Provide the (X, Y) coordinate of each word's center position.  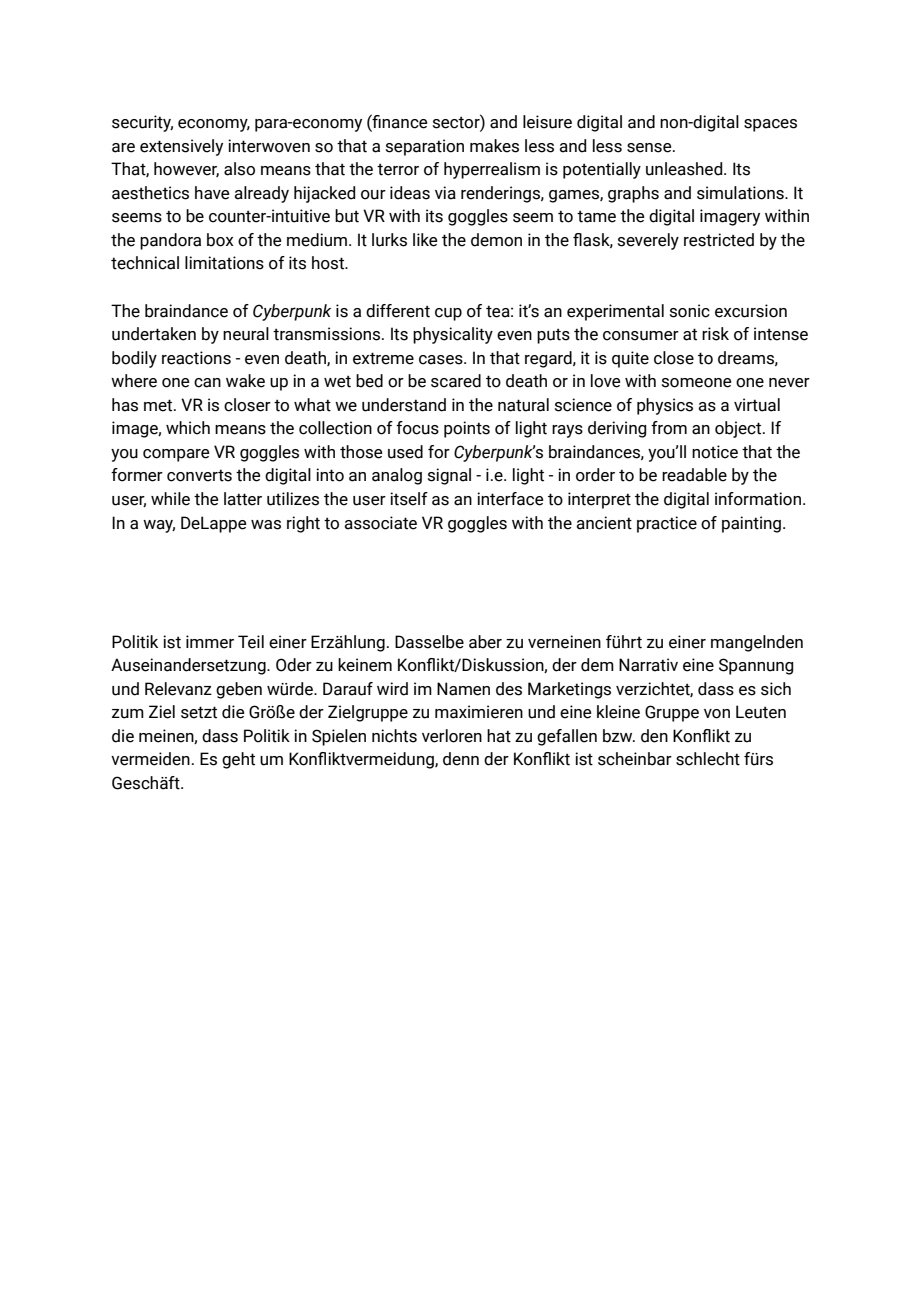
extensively (181, 147)
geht (238, 760)
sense (650, 148)
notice (715, 452)
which (188, 428)
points (467, 429)
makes (494, 146)
